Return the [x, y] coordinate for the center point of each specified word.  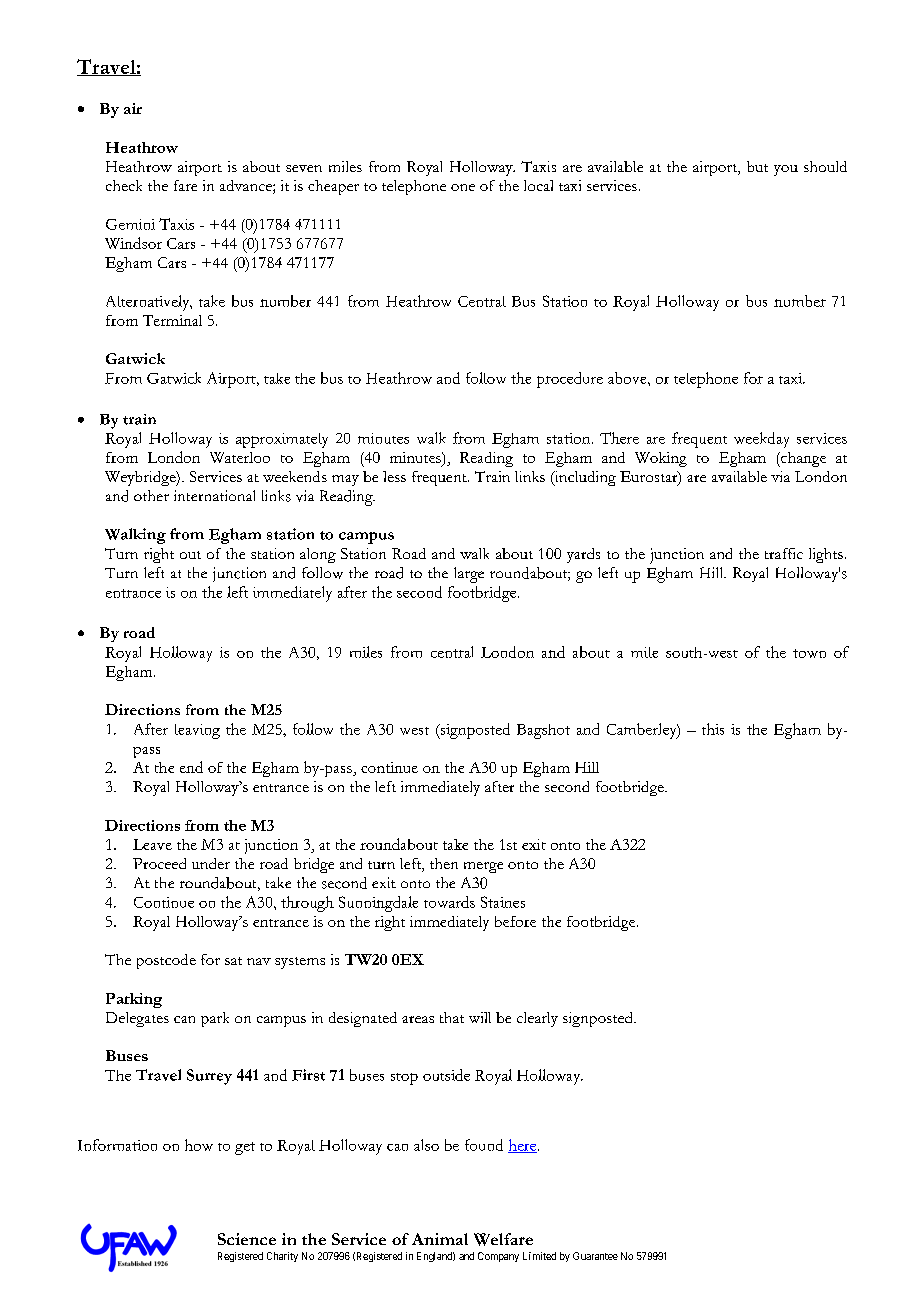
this [713, 729]
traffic [784, 553]
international [214, 495]
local [538, 185]
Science [247, 1239]
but [757, 166]
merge [483, 867]
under [211, 863]
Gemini [130, 224]
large [469, 575]
